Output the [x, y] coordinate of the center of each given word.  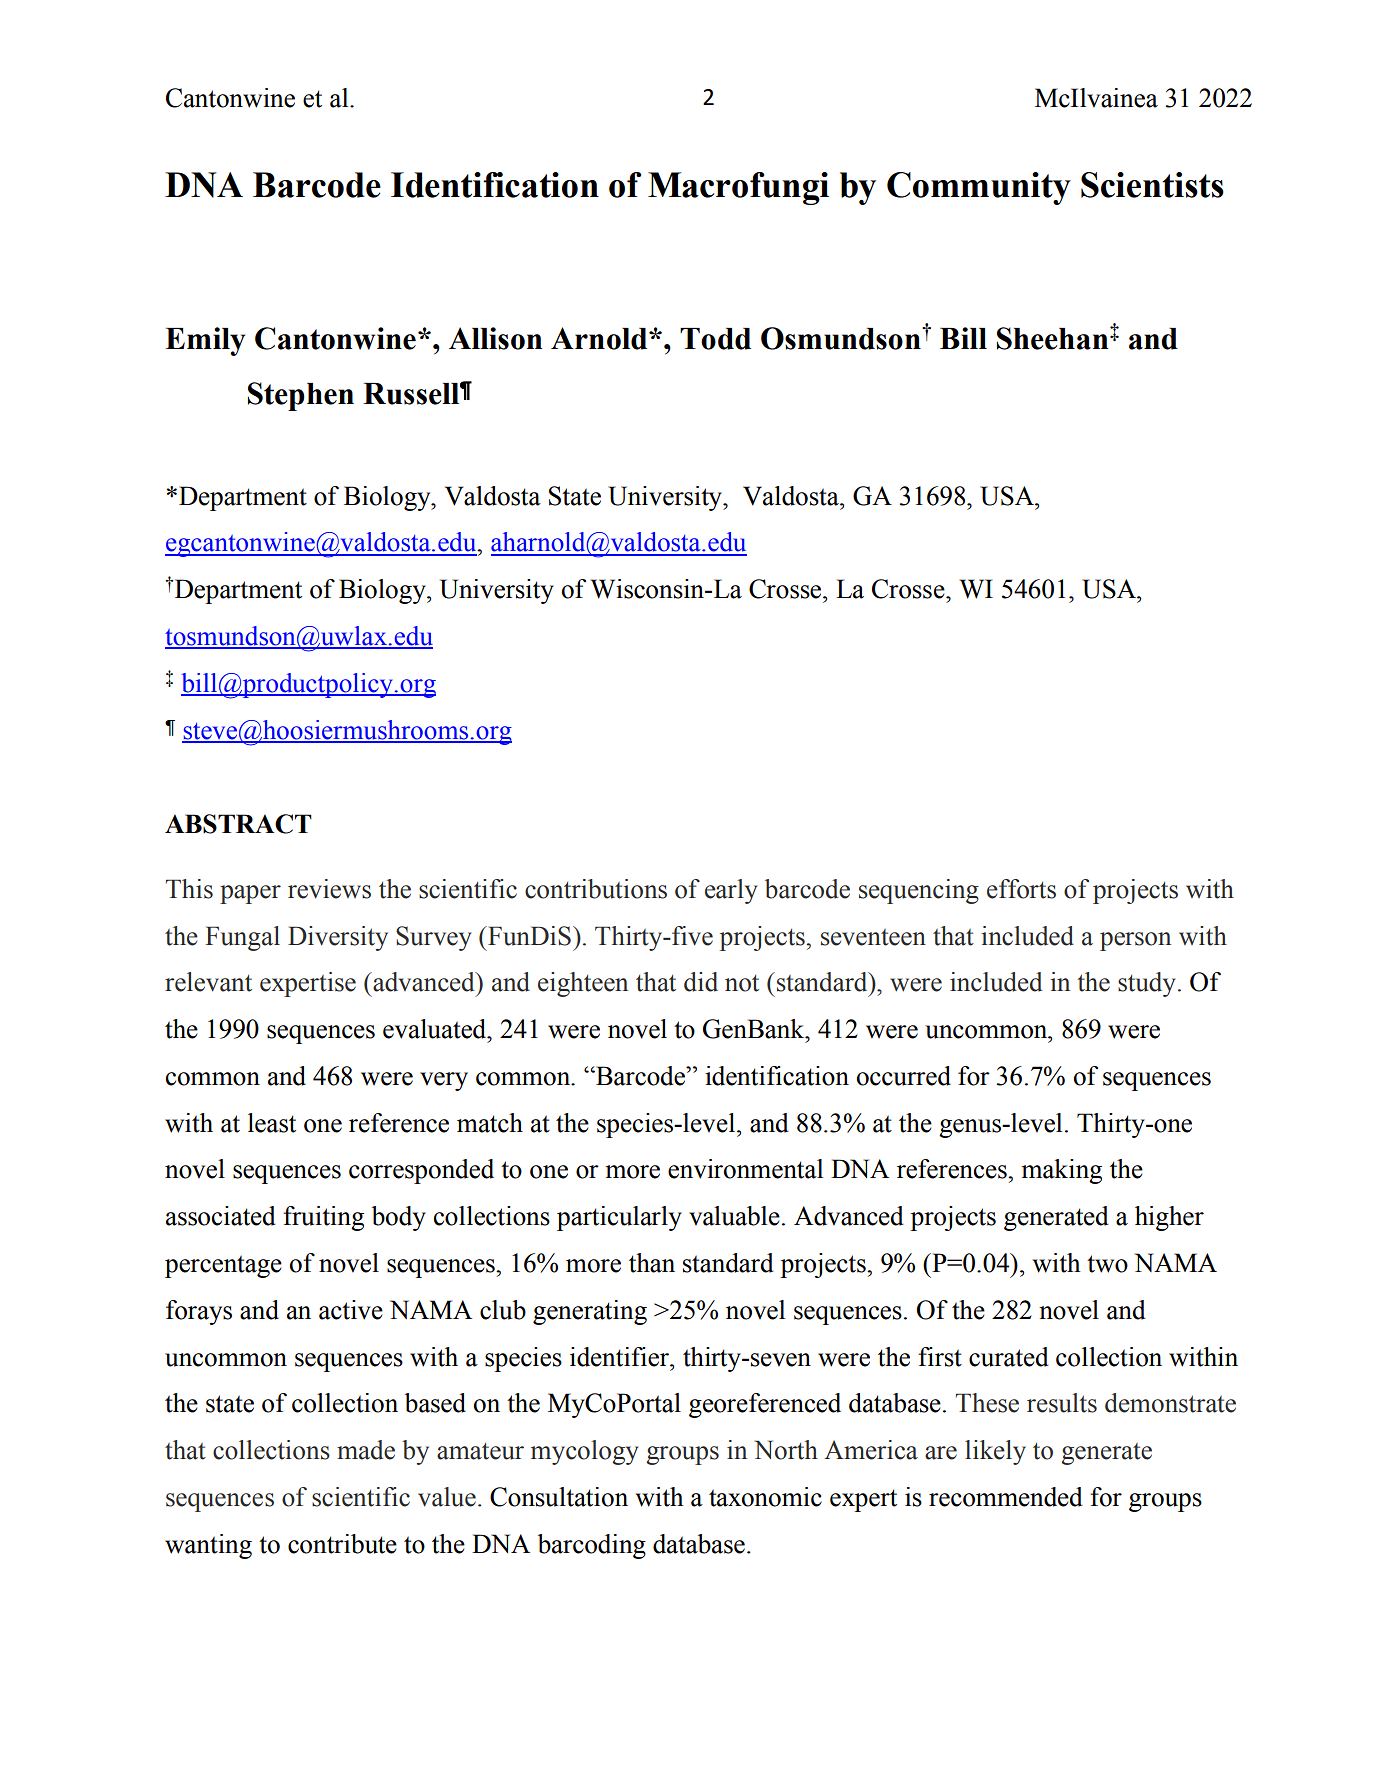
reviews [329, 889]
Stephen [301, 396]
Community [979, 188]
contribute [342, 1544]
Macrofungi [738, 188]
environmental [745, 1169]
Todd [715, 339]
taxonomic [765, 1497]
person [1135, 941]
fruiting [323, 1218]
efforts [1021, 889]
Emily [205, 341]
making [1061, 1171]
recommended [1006, 1497]
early [731, 891]
